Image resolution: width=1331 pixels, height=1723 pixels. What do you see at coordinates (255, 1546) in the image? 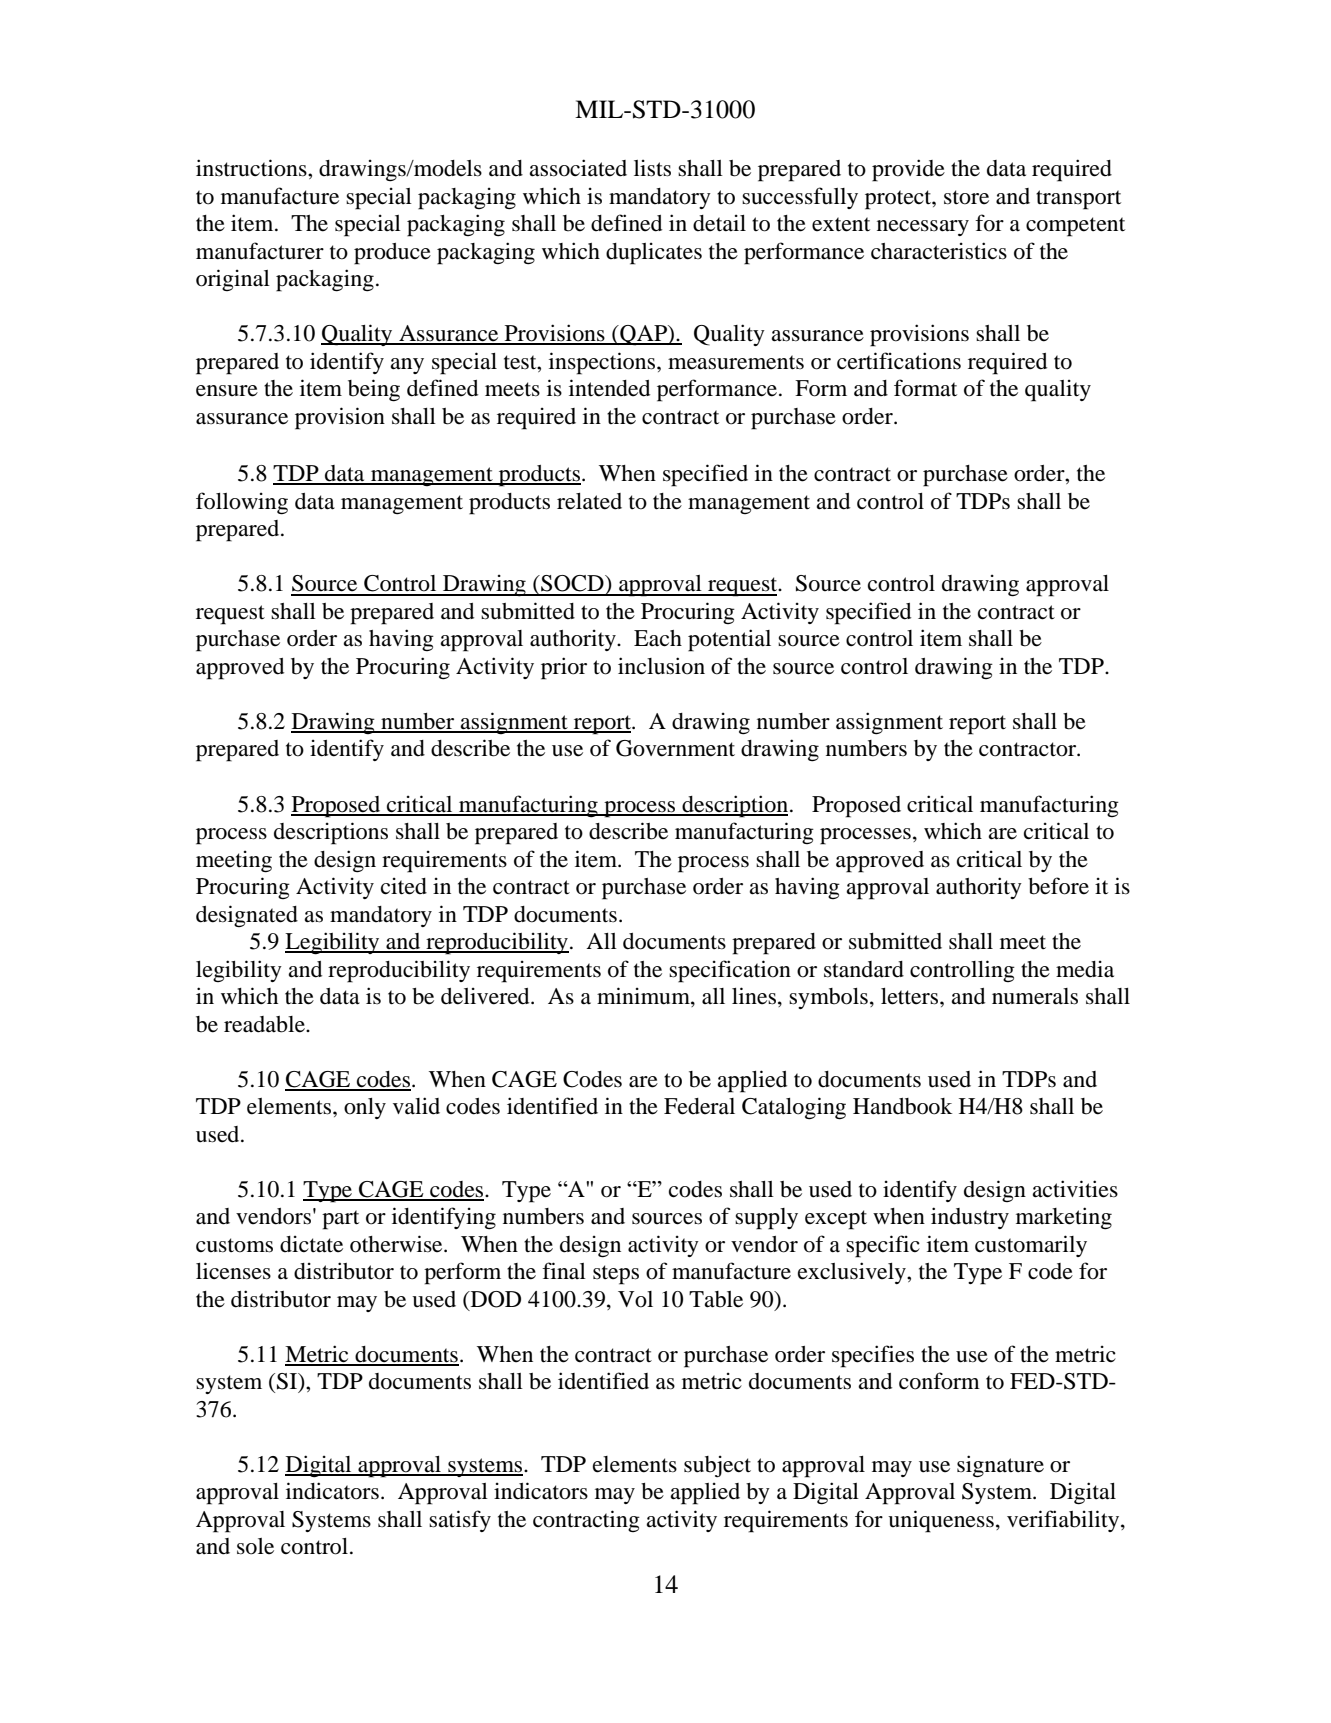
I see `sole` at bounding box center [255, 1546].
